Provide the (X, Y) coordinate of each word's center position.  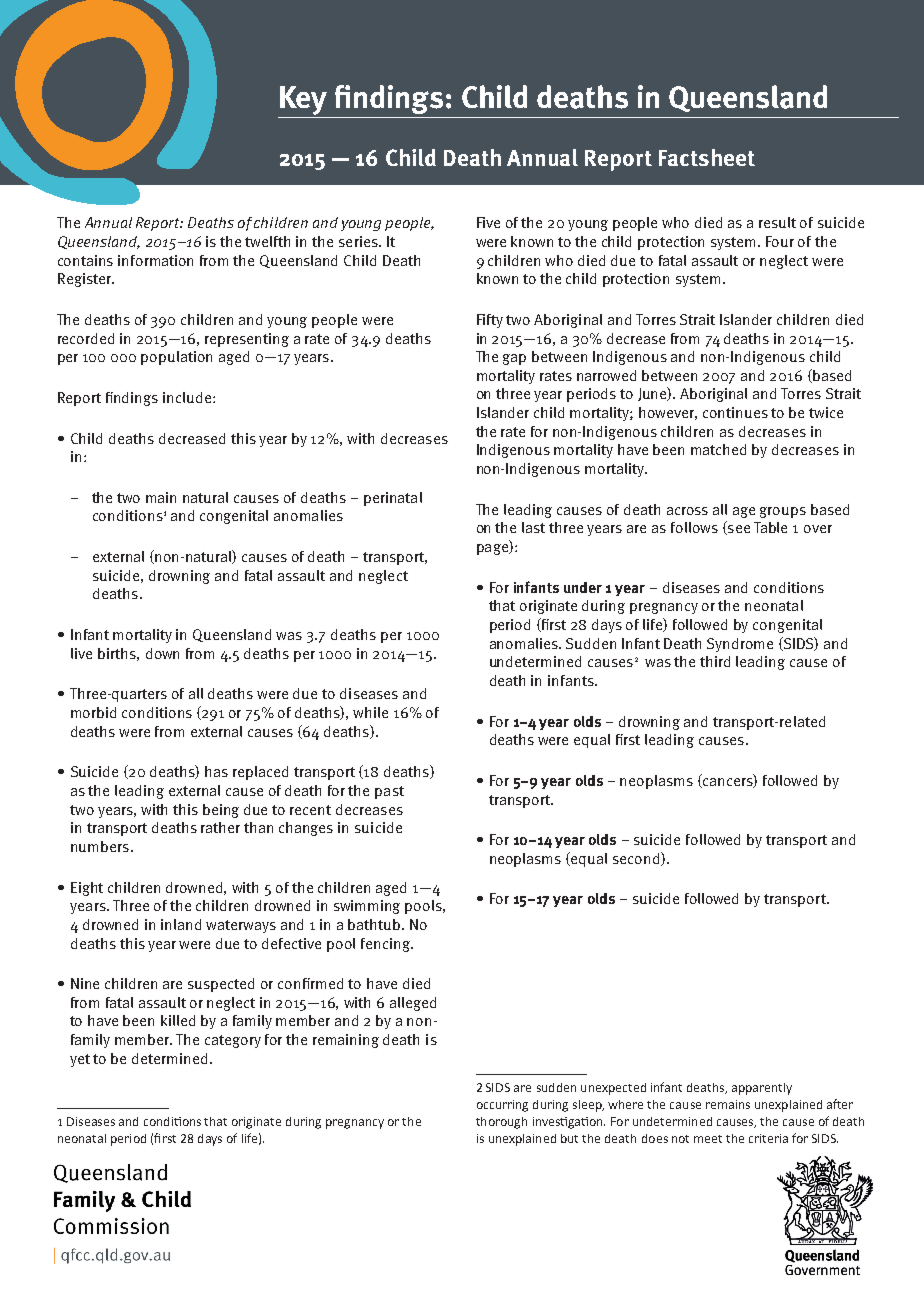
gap (514, 359)
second (637, 859)
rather (220, 827)
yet (80, 1060)
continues (735, 412)
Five (488, 222)
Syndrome (740, 645)
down (162, 653)
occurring (502, 1106)
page (493, 549)
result (777, 222)
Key (304, 102)
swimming (367, 907)
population (176, 358)
